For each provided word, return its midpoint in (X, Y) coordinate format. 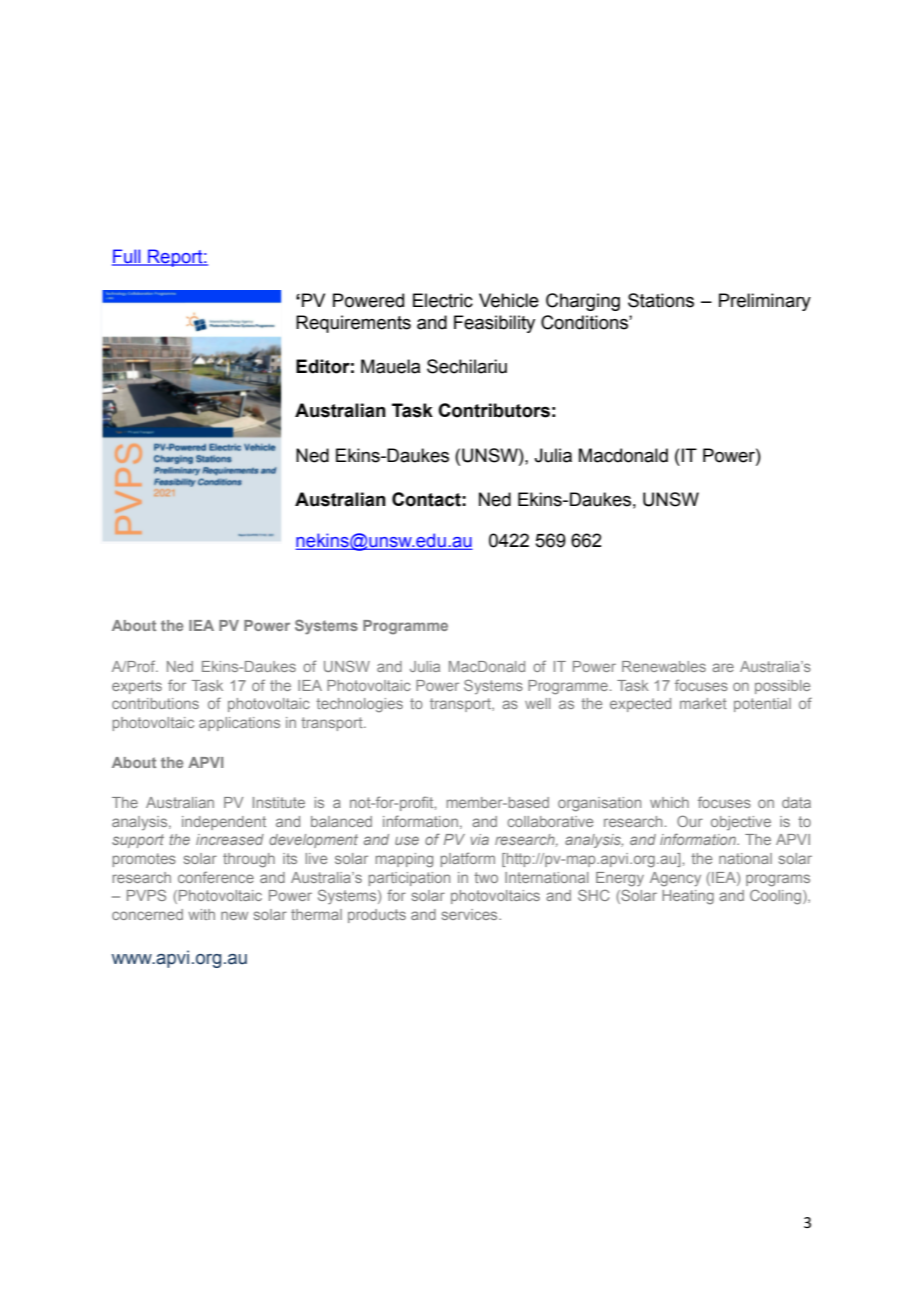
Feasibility (494, 324)
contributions (155, 703)
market (703, 703)
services (471, 914)
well (538, 703)
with (201, 914)
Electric (443, 300)
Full (127, 257)
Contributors (494, 410)
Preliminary (765, 302)
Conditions (585, 322)
